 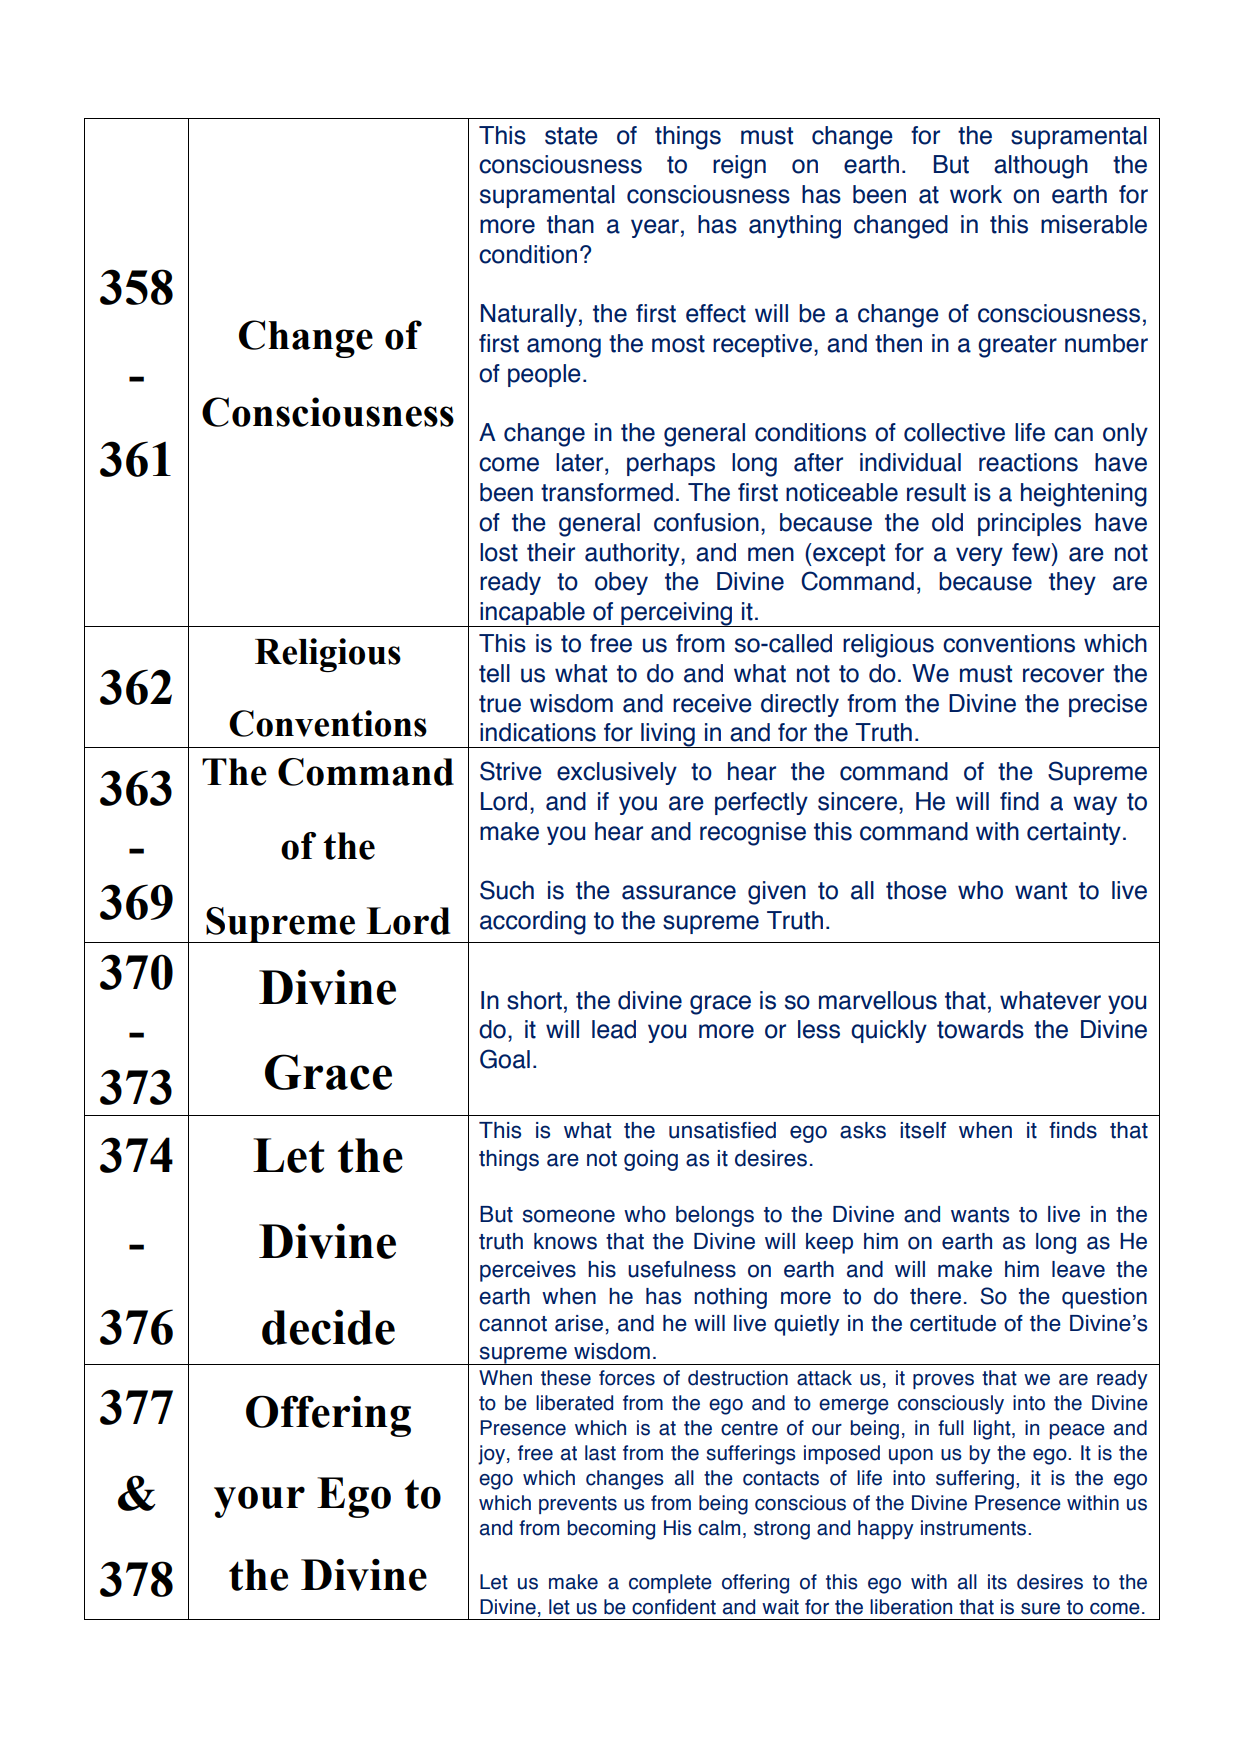 I want to click on reign, so click(x=739, y=167).
